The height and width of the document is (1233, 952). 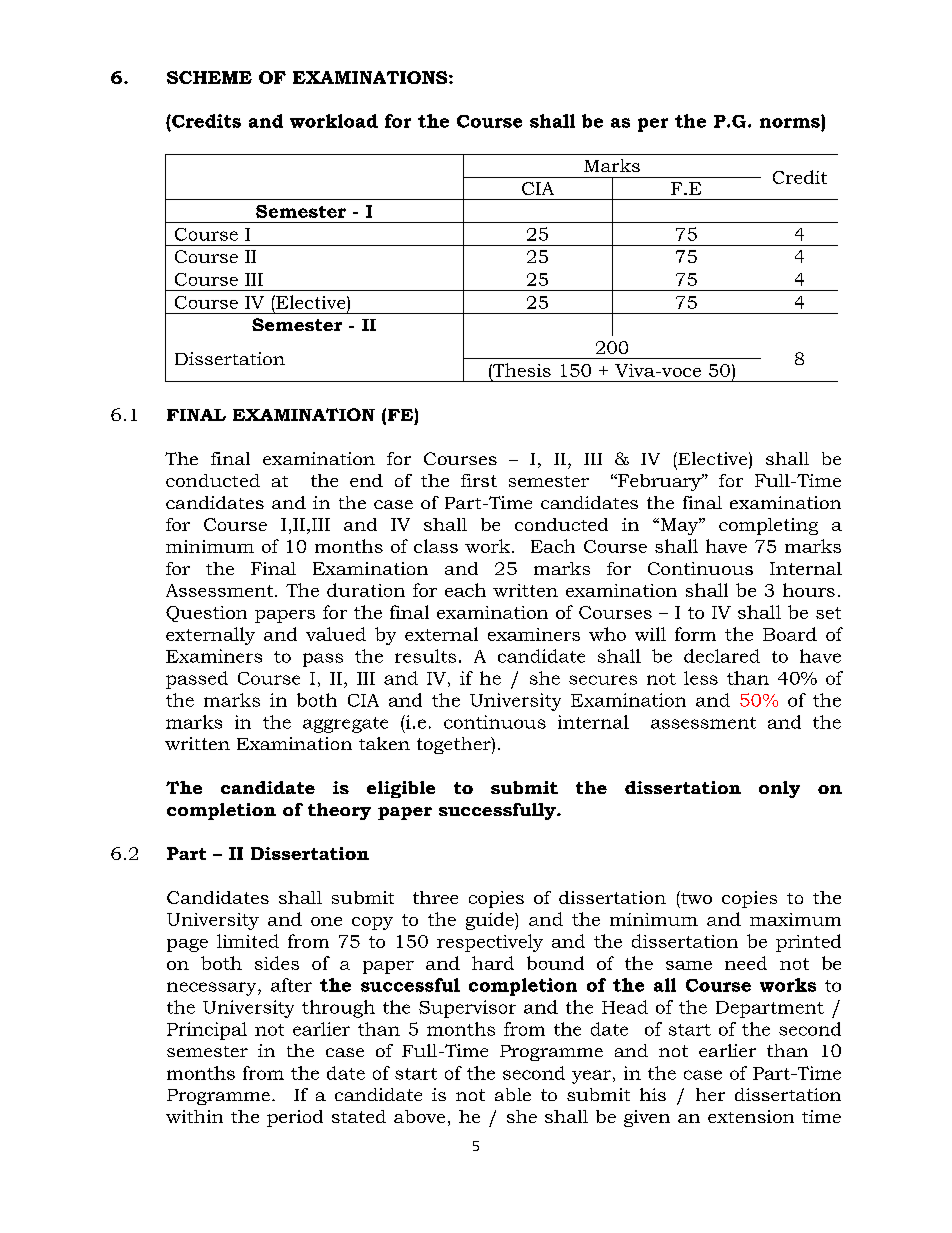 I want to click on first, so click(x=479, y=480).
